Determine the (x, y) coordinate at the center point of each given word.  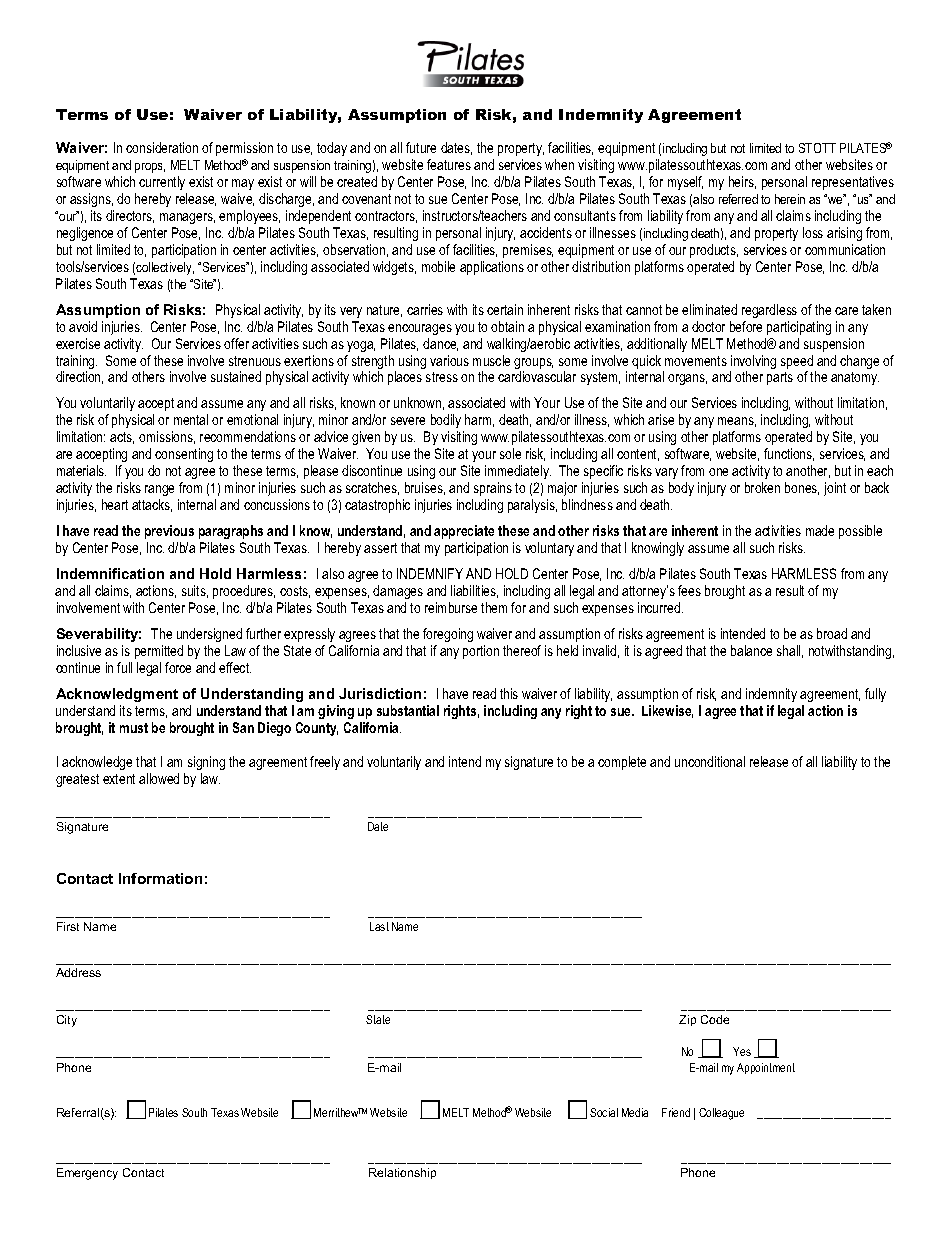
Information (160, 878)
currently (162, 183)
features (449, 164)
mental (191, 419)
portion (481, 652)
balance (751, 650)
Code (715, 1019)
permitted (159, 652)
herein (790, 199)
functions (789, 454)
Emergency (87, 1174)
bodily (447, 423)
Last (379, 926)
